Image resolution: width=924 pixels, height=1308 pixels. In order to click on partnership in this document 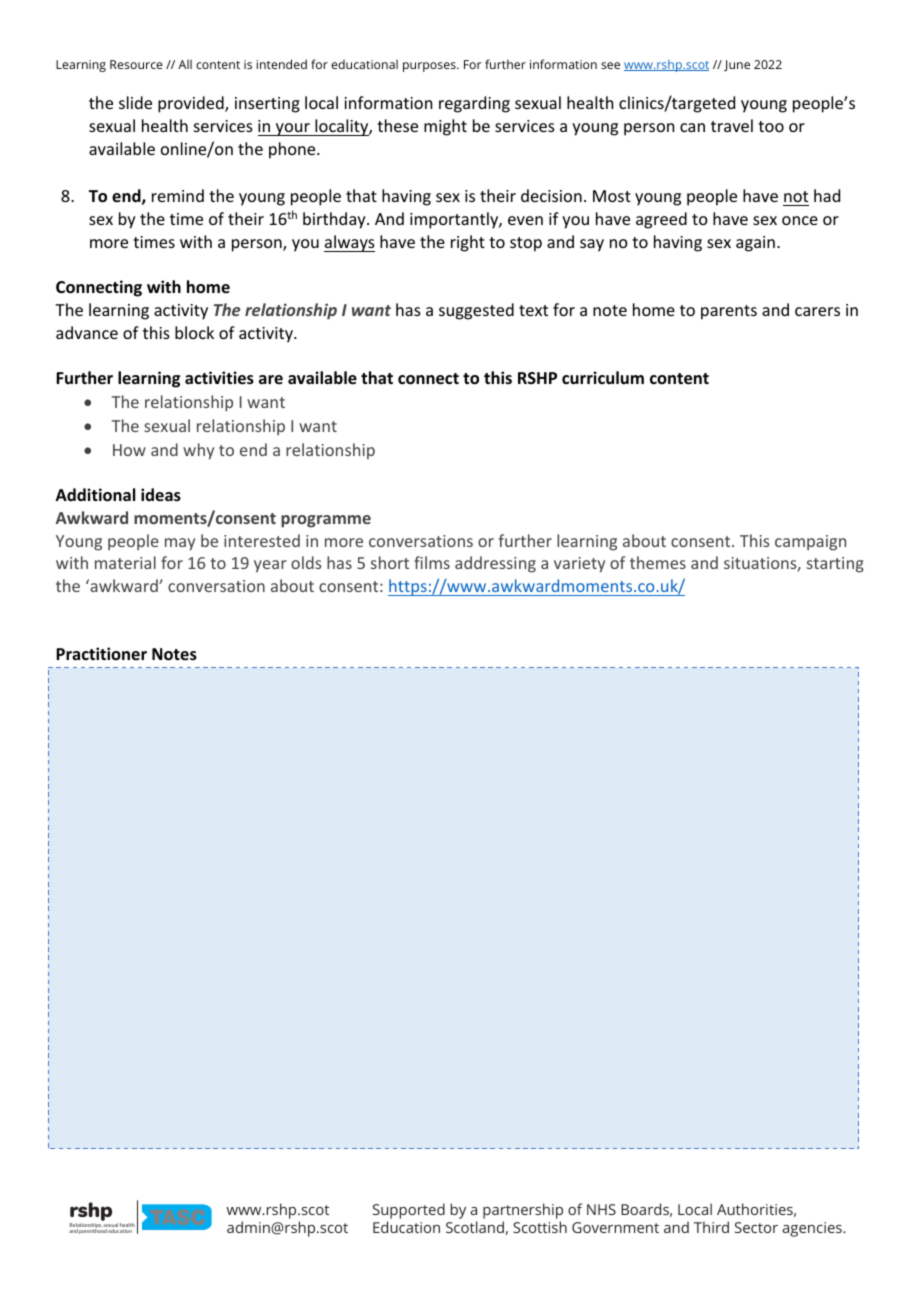, I will do `click(523, 1211)`.
